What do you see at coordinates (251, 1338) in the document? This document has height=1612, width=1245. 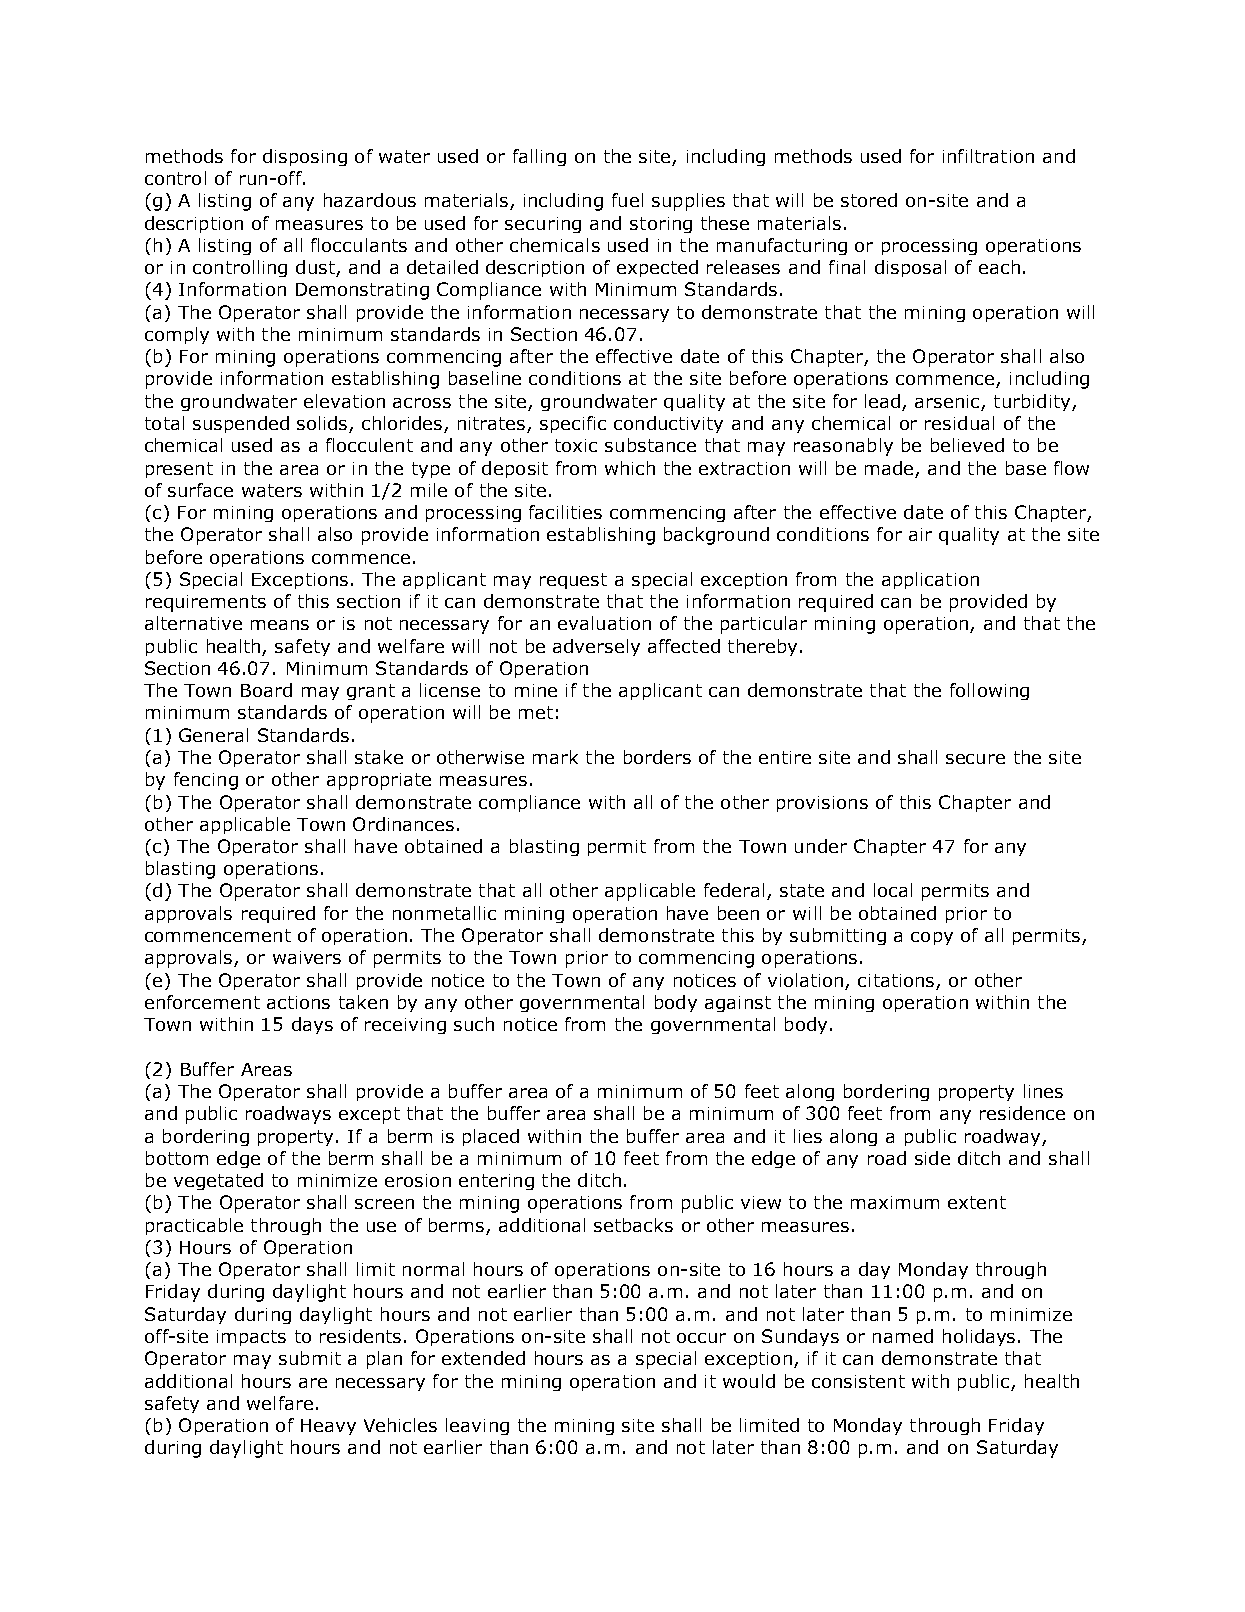 I see `impacts` at bounding box center [251, 1338].
